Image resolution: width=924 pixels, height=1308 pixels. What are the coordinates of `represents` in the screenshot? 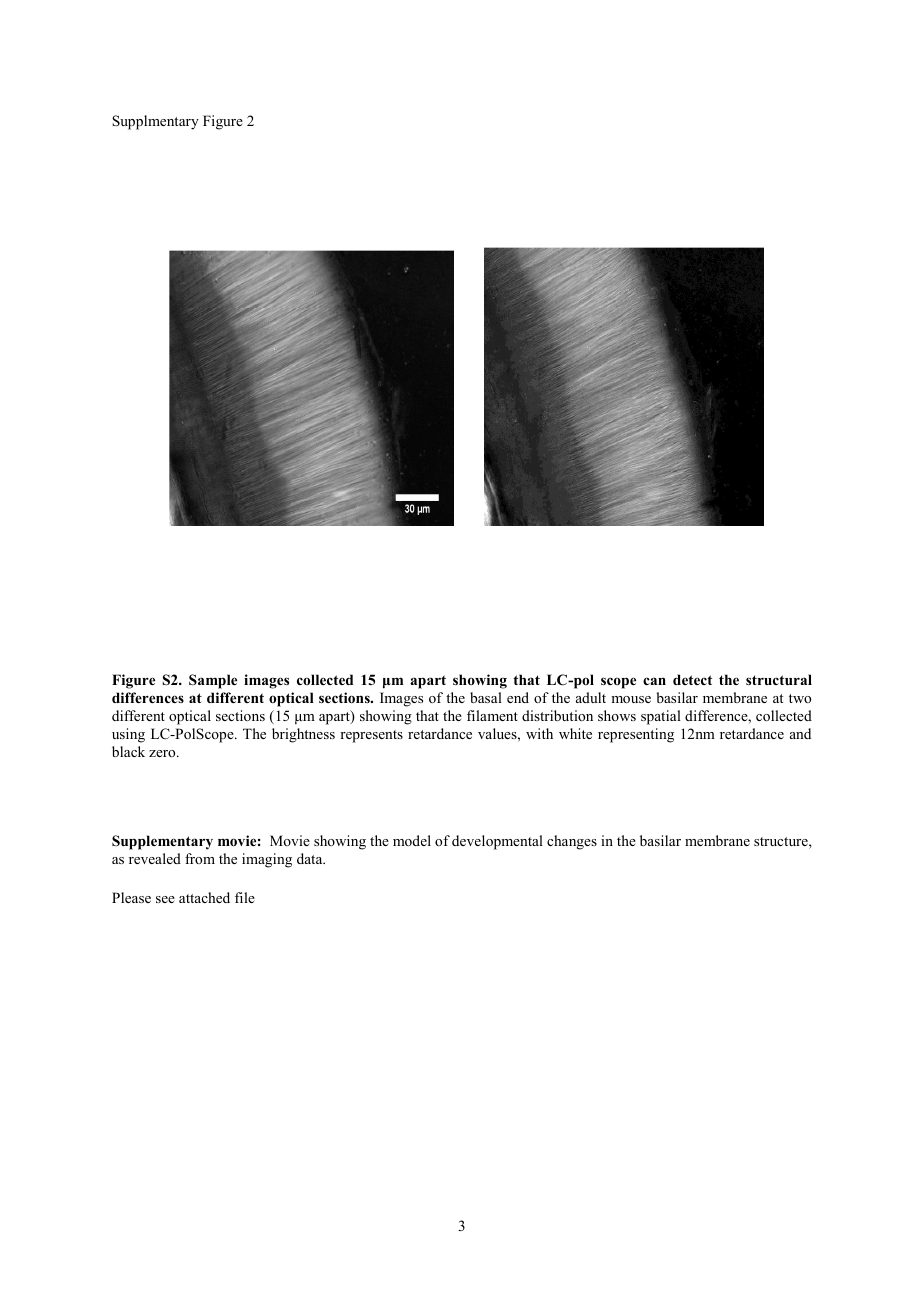 It's located at (371, 736).
